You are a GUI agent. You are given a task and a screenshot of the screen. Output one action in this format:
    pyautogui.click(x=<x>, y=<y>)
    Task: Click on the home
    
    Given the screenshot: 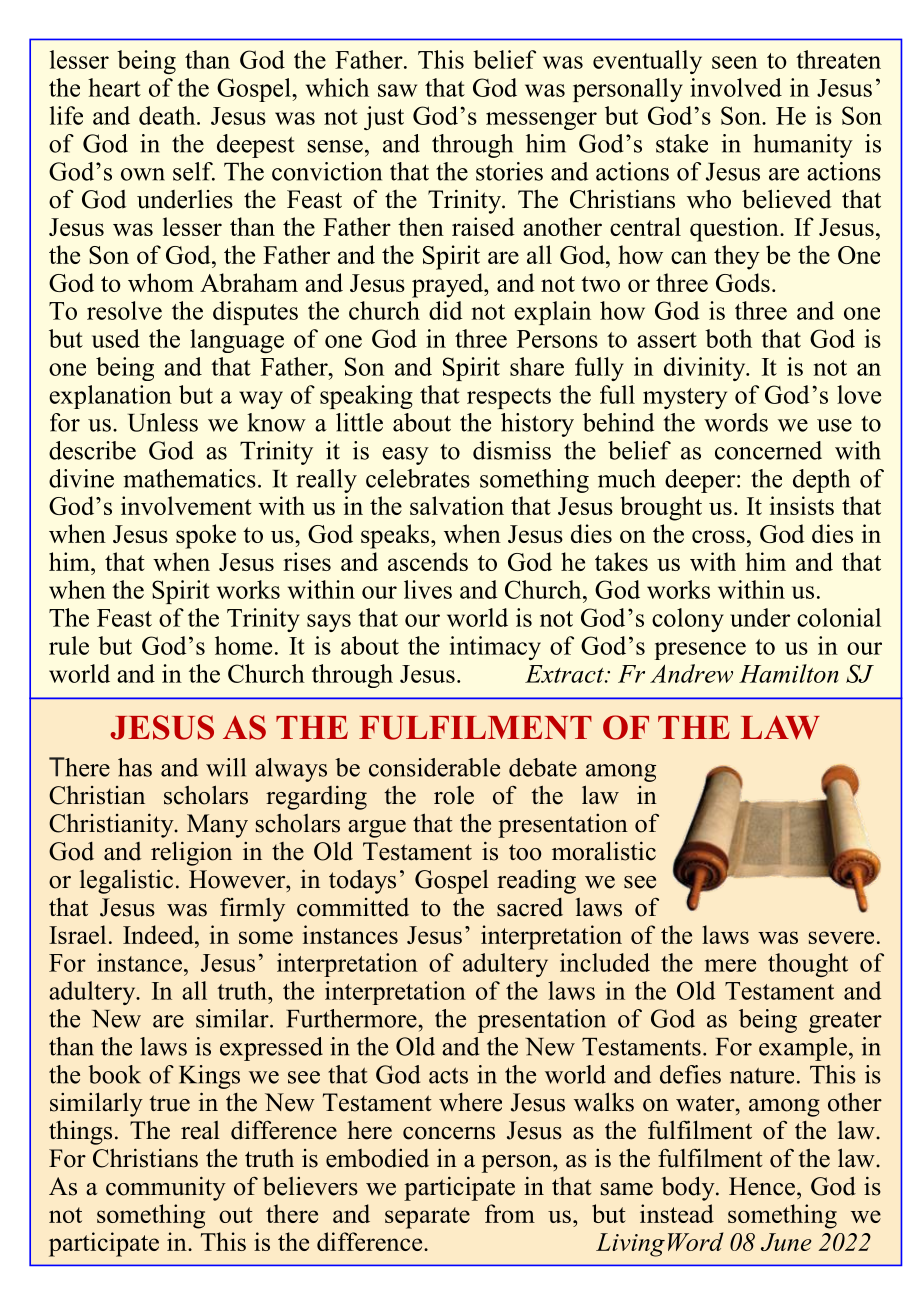 What is the action you would take?
    pyautogui.click(x=243, y=645)
